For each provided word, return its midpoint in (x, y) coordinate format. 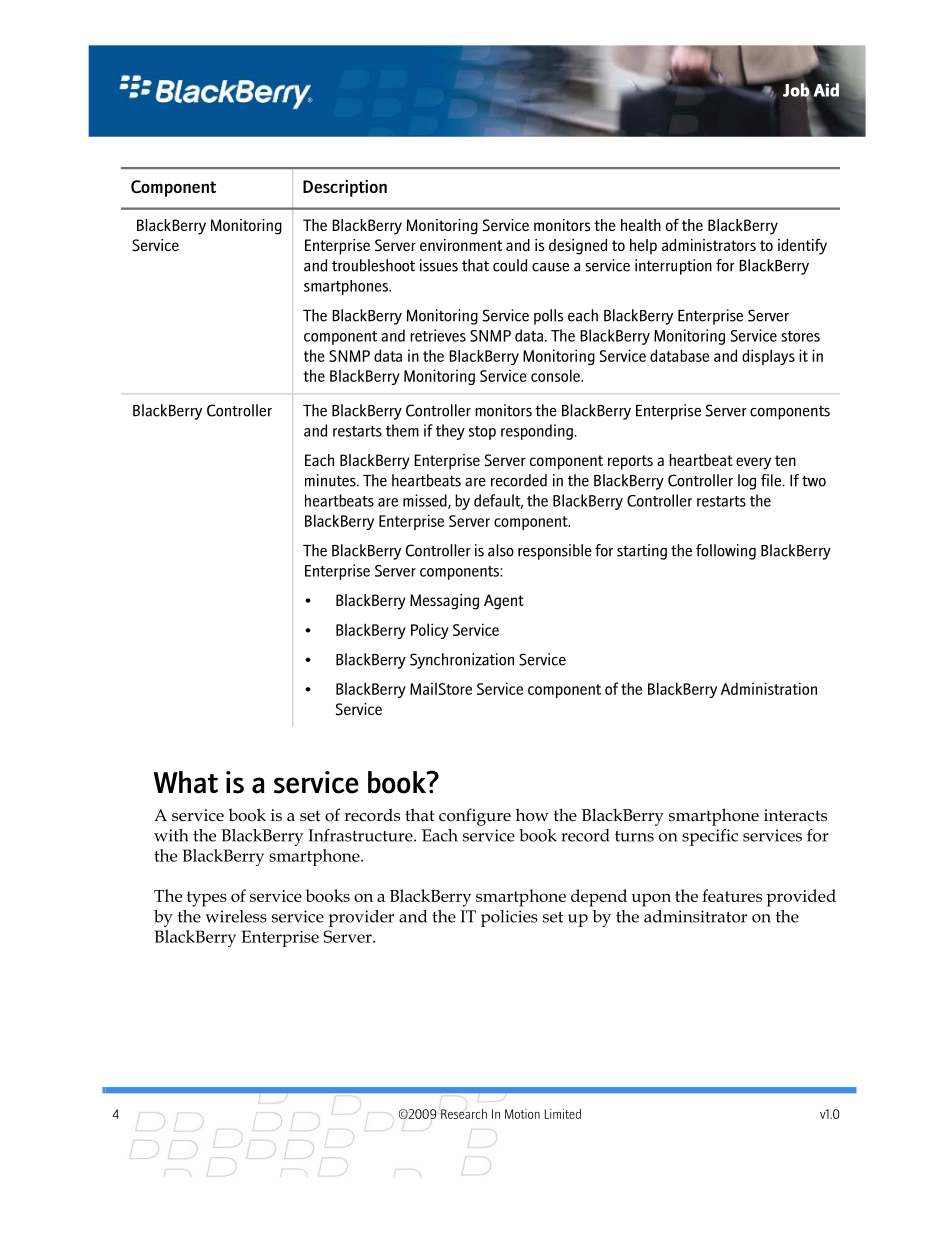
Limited (563, 1114)
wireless (236, 916)
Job (797, 91)
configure (475, 817)
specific (710, 837)
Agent (504, 602)
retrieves (438, 335)
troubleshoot (373, 265)
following (726, 552)
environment (461, 245)
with (171, 835)
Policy (430, 631)
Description (345, 188)
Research (464, 1114)
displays (768, 357)
